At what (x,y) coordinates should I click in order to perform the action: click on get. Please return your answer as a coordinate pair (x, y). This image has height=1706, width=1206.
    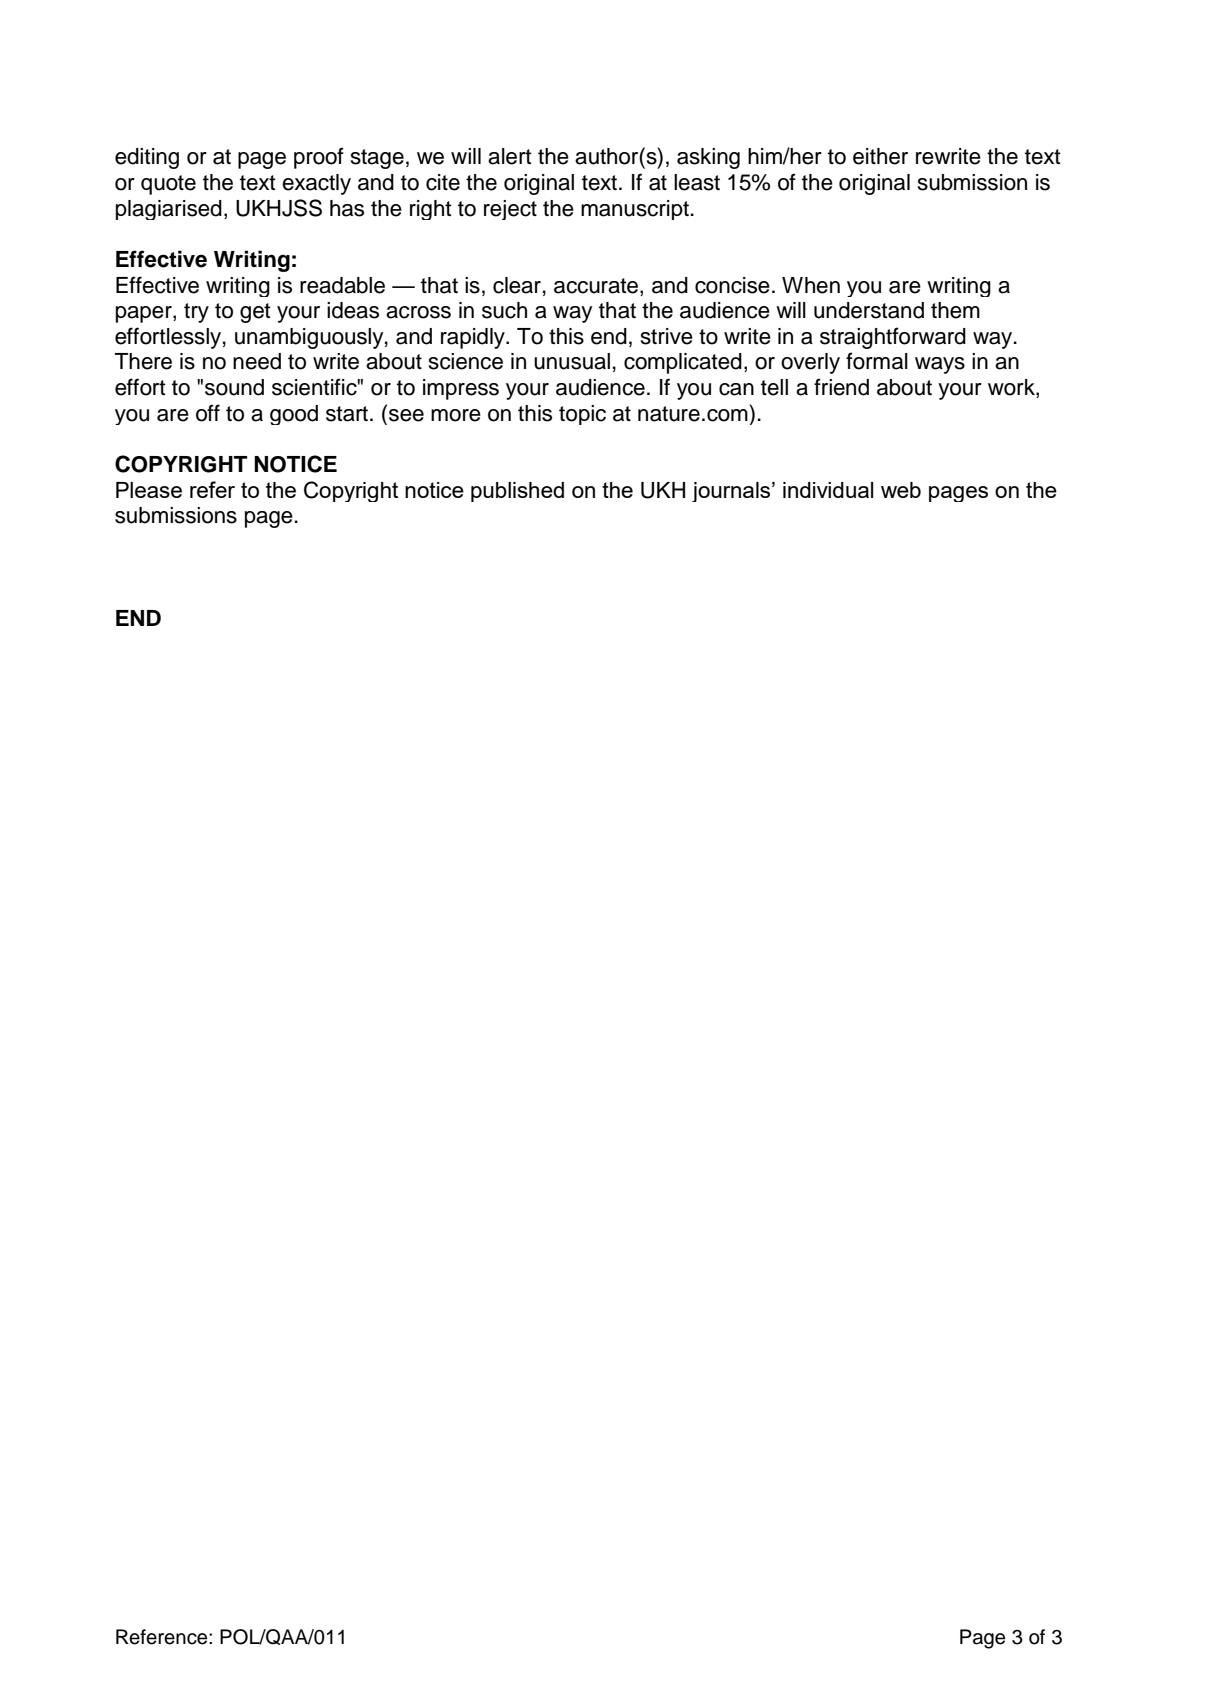
    Looking at the image, I should click on (255, 313).
